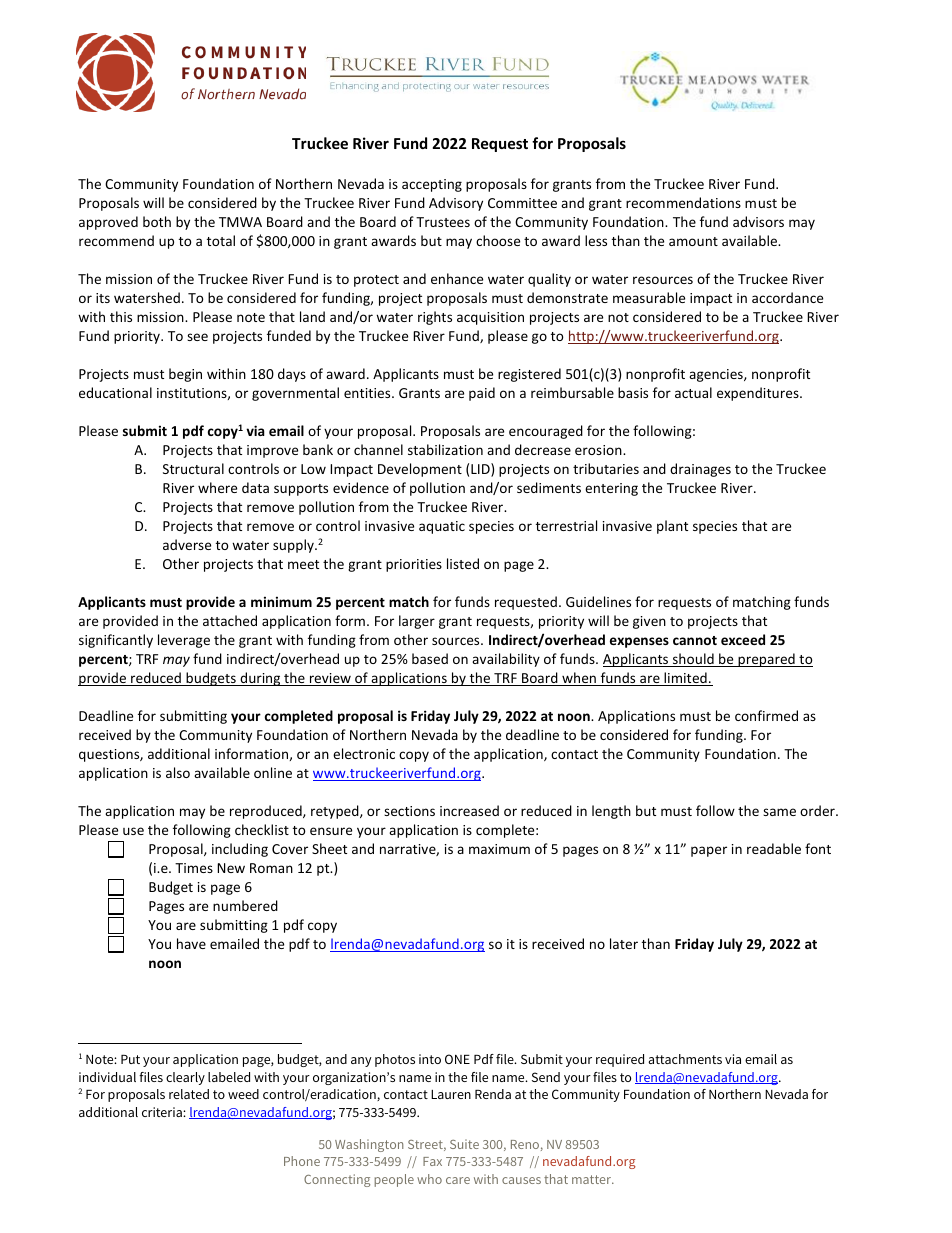 The height and width of the page is (1233, 952). What do you see at coordinates (758, 221) in the page?
I see `advisors` at bounding box center [758, 221].
